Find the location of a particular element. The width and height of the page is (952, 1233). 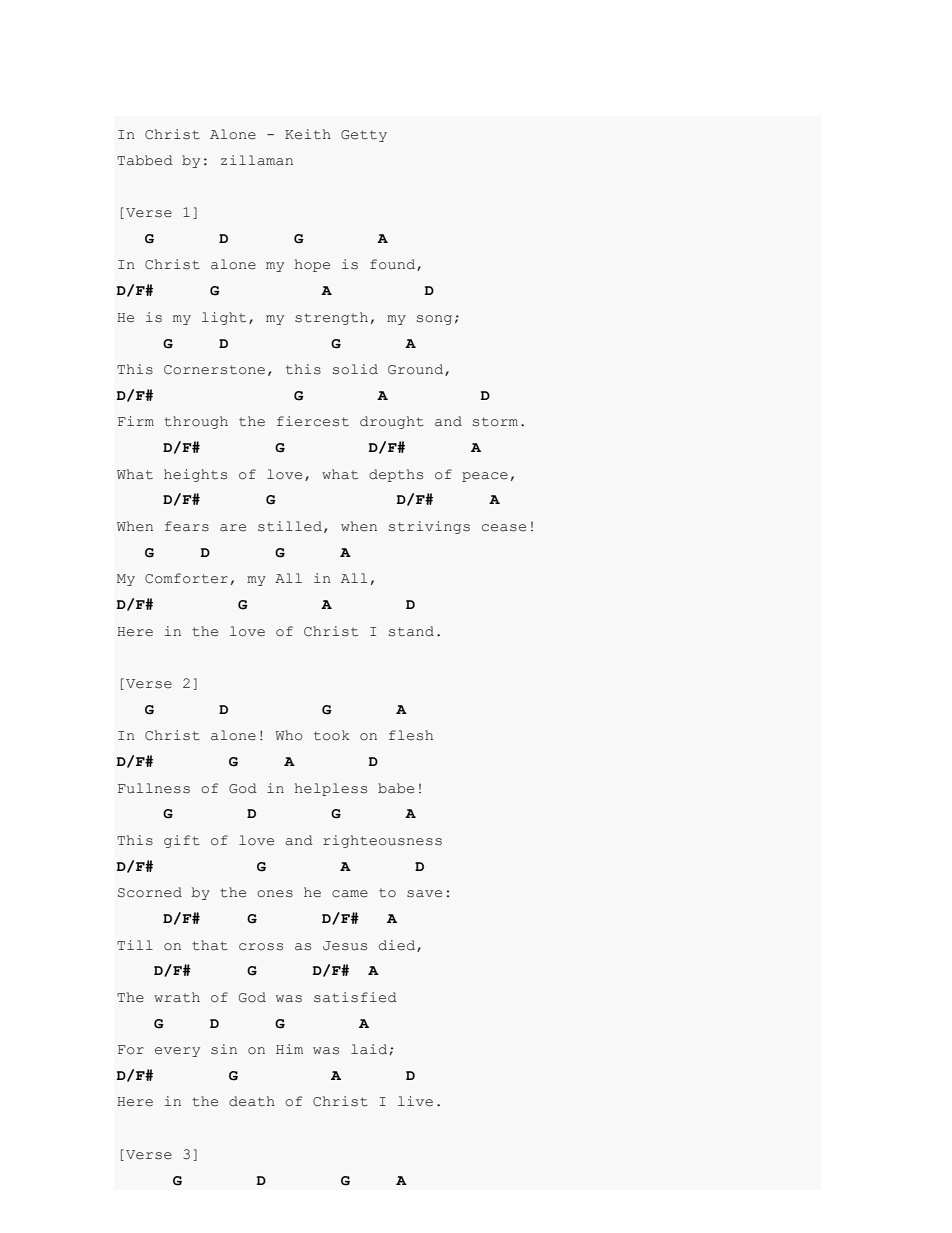

Tabbed is located at coordinates (145, 160).
